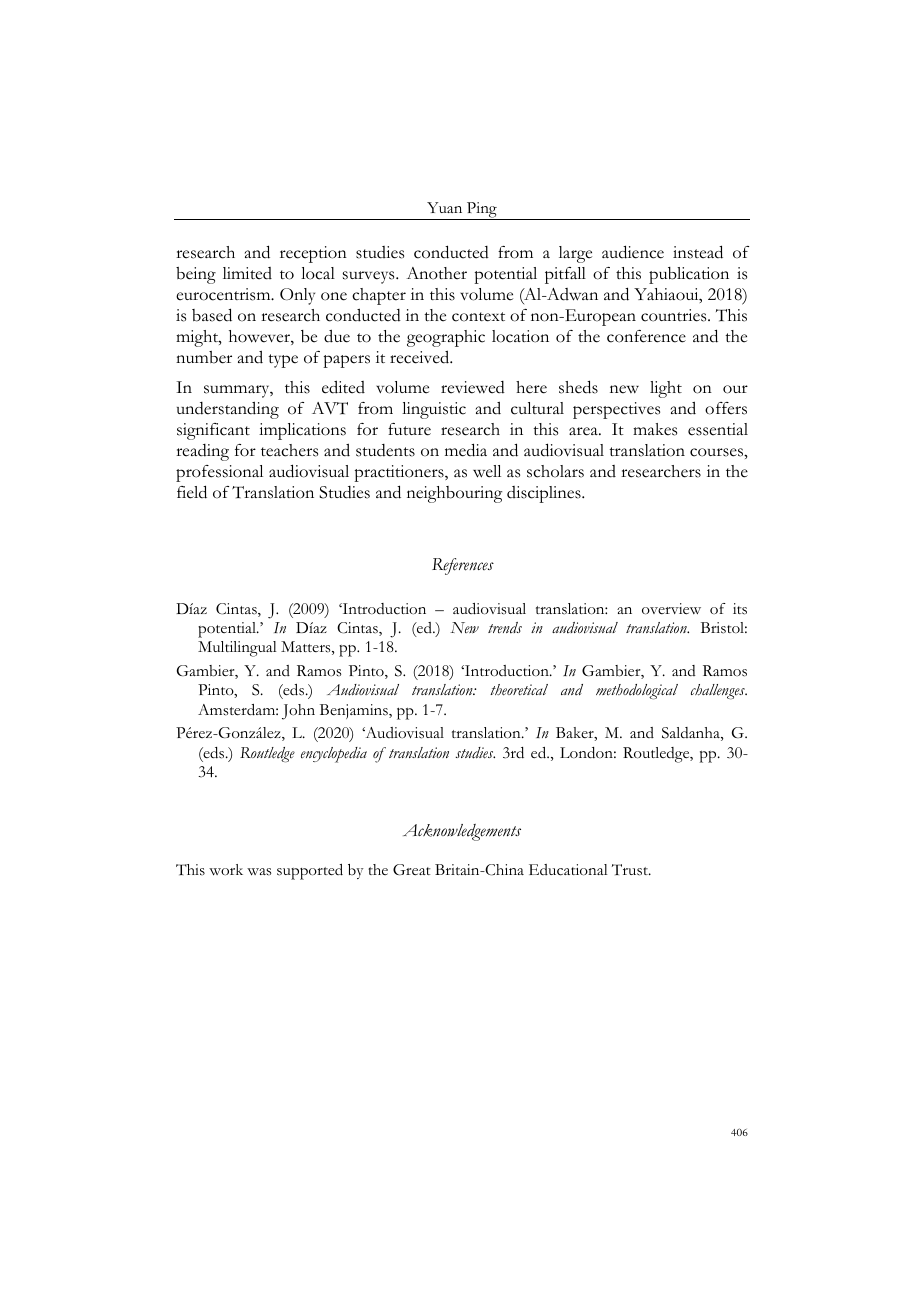  What do you see at coordinates (298, 712) in the screenshot?
I see `John` at bounding box center [298, 712].
